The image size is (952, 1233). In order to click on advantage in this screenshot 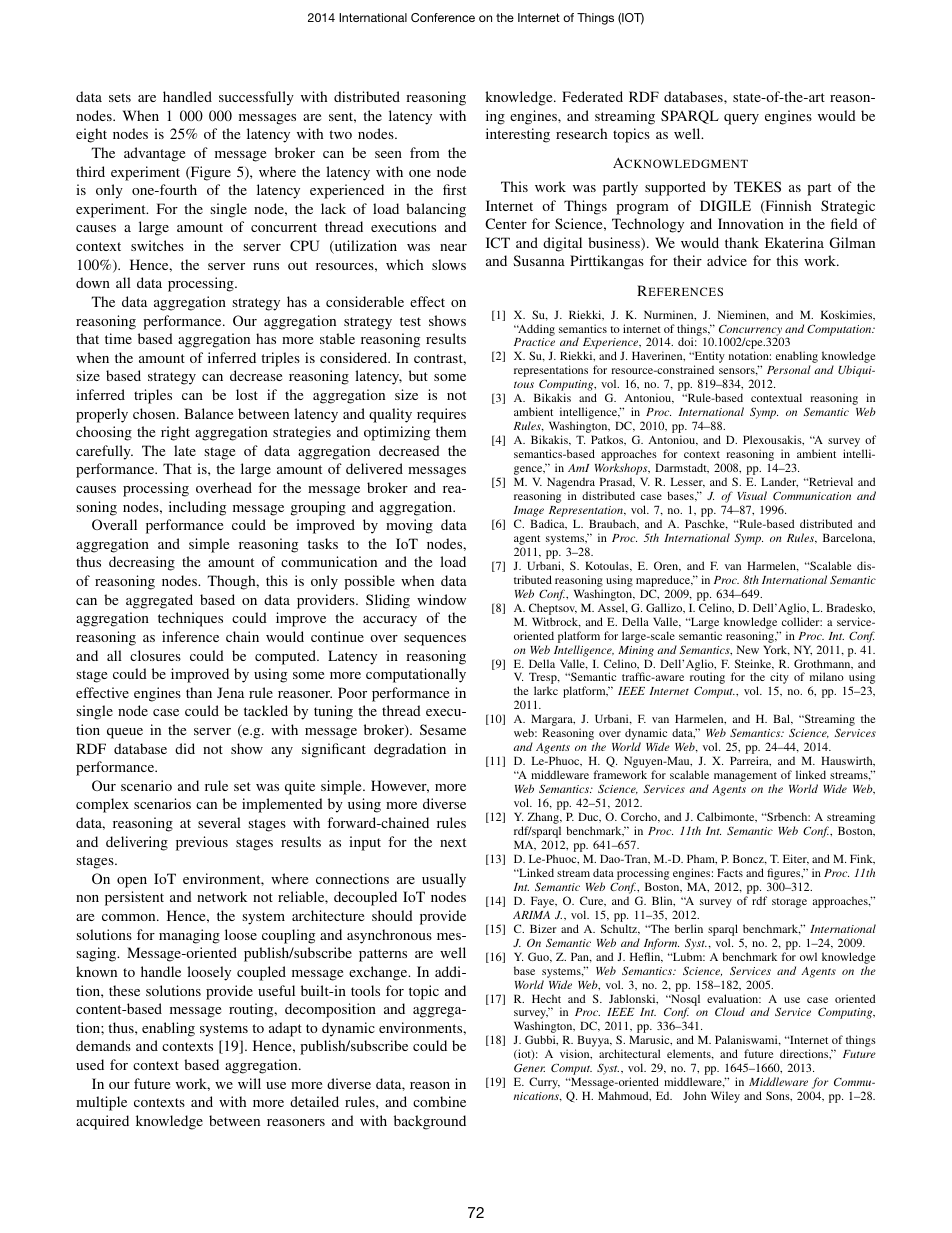, I will do `click(154, 154)`.
